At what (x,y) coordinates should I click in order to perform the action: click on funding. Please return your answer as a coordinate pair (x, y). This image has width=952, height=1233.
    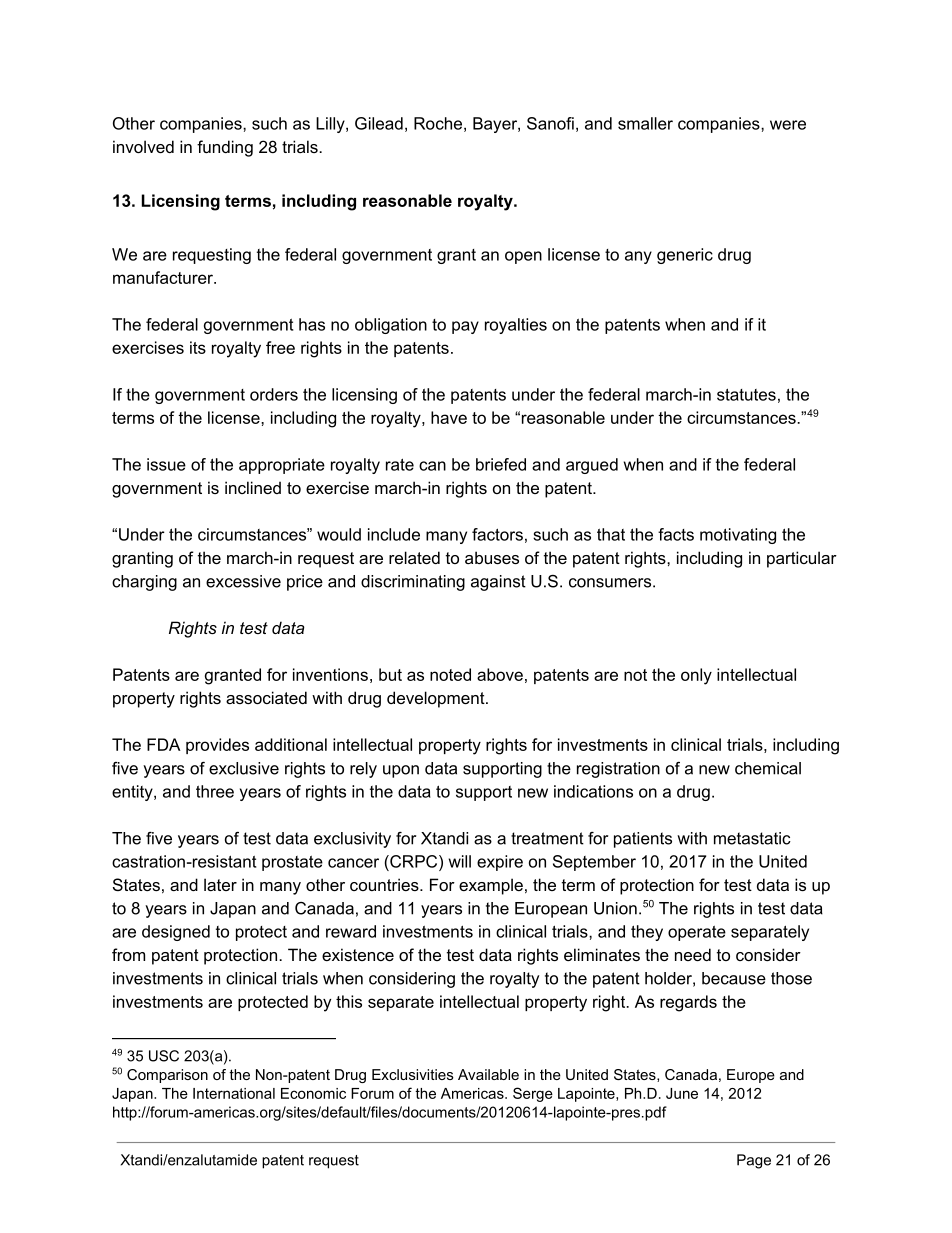
    Looking at the image, I should click on (225, 148).
